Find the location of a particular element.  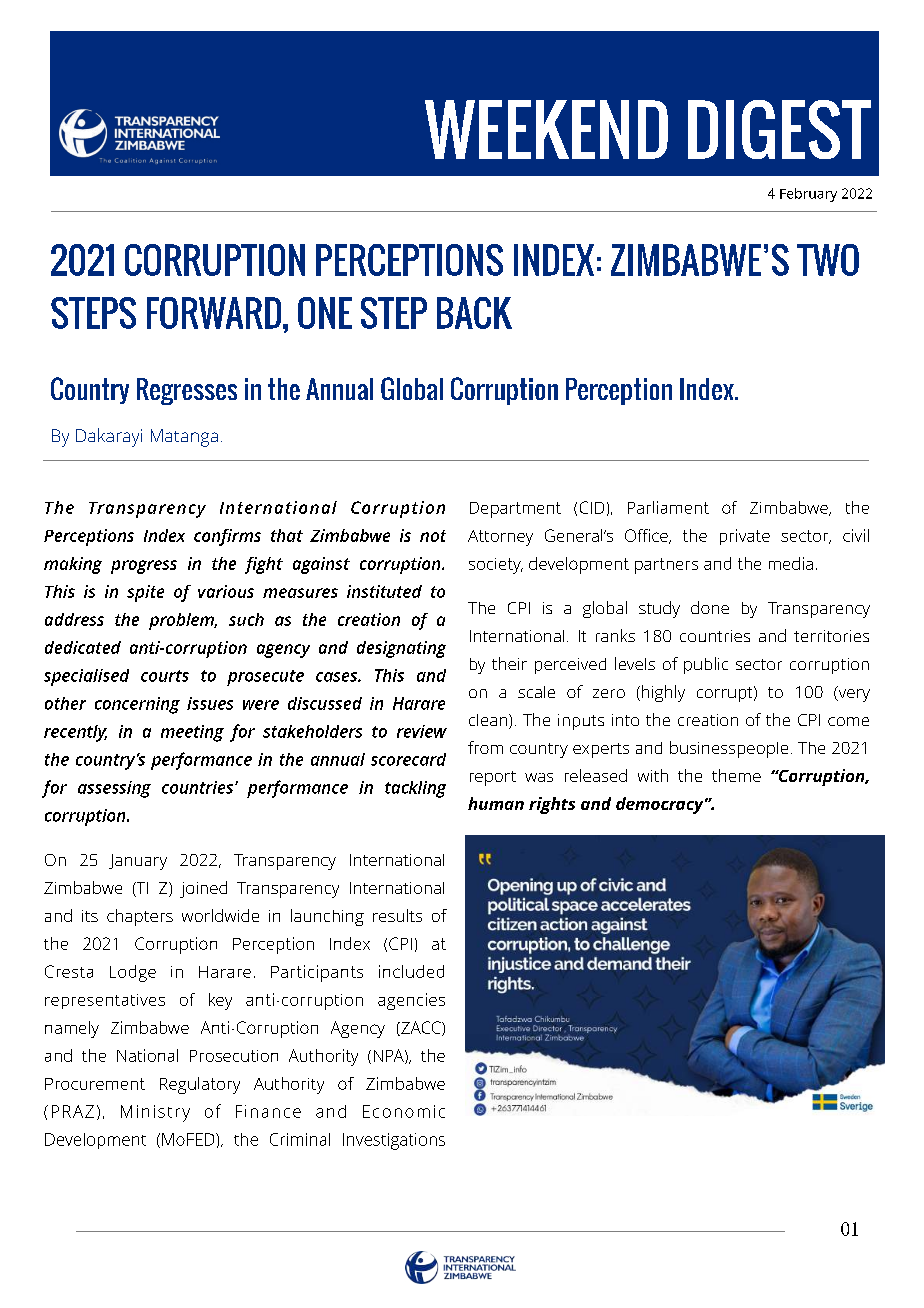

courts is located at coordinates (165, 676).
